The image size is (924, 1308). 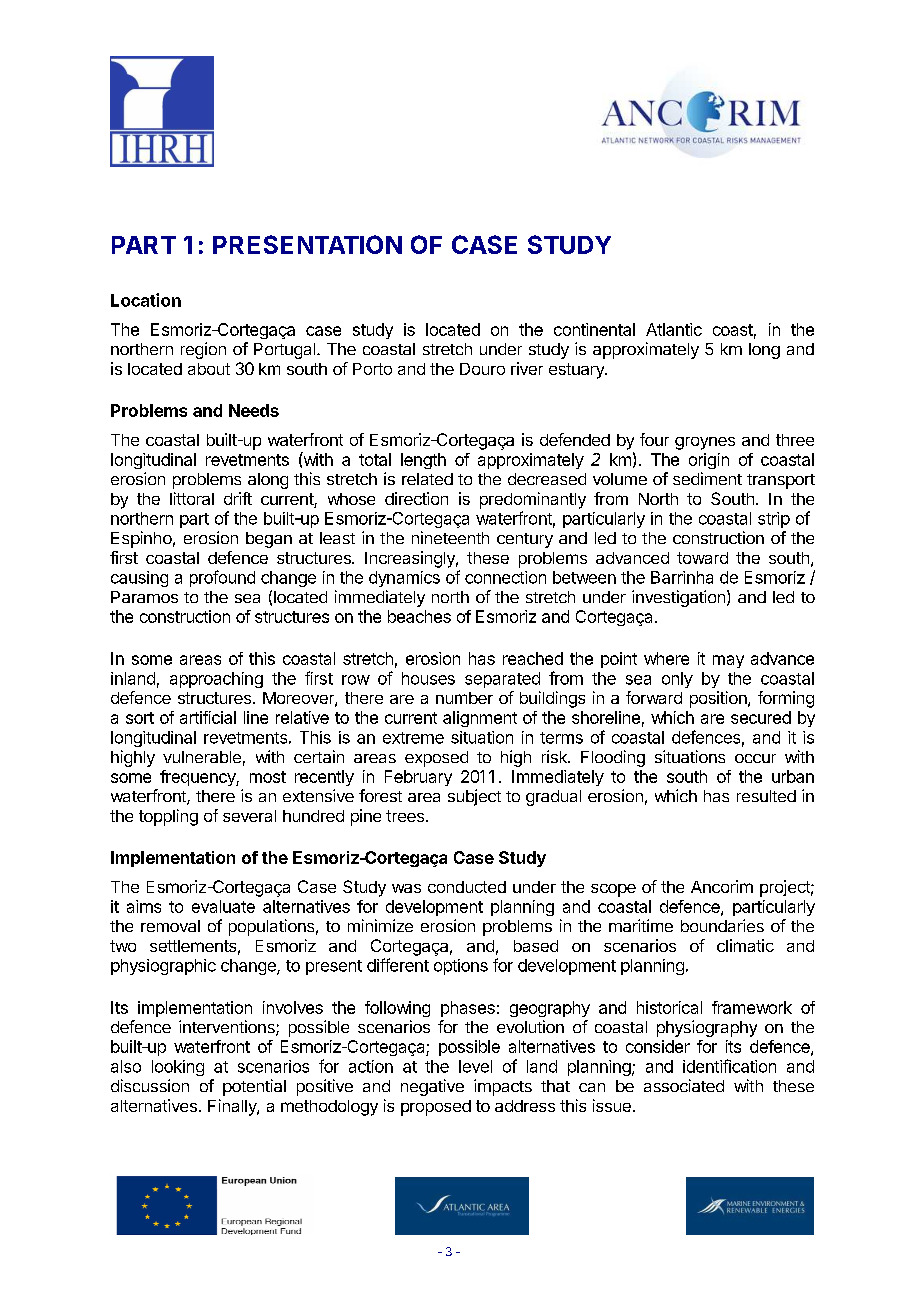 What do you see at coordinates (450, 537) in the page?
I see `nineteenth` at bounding box center [450, 537].
